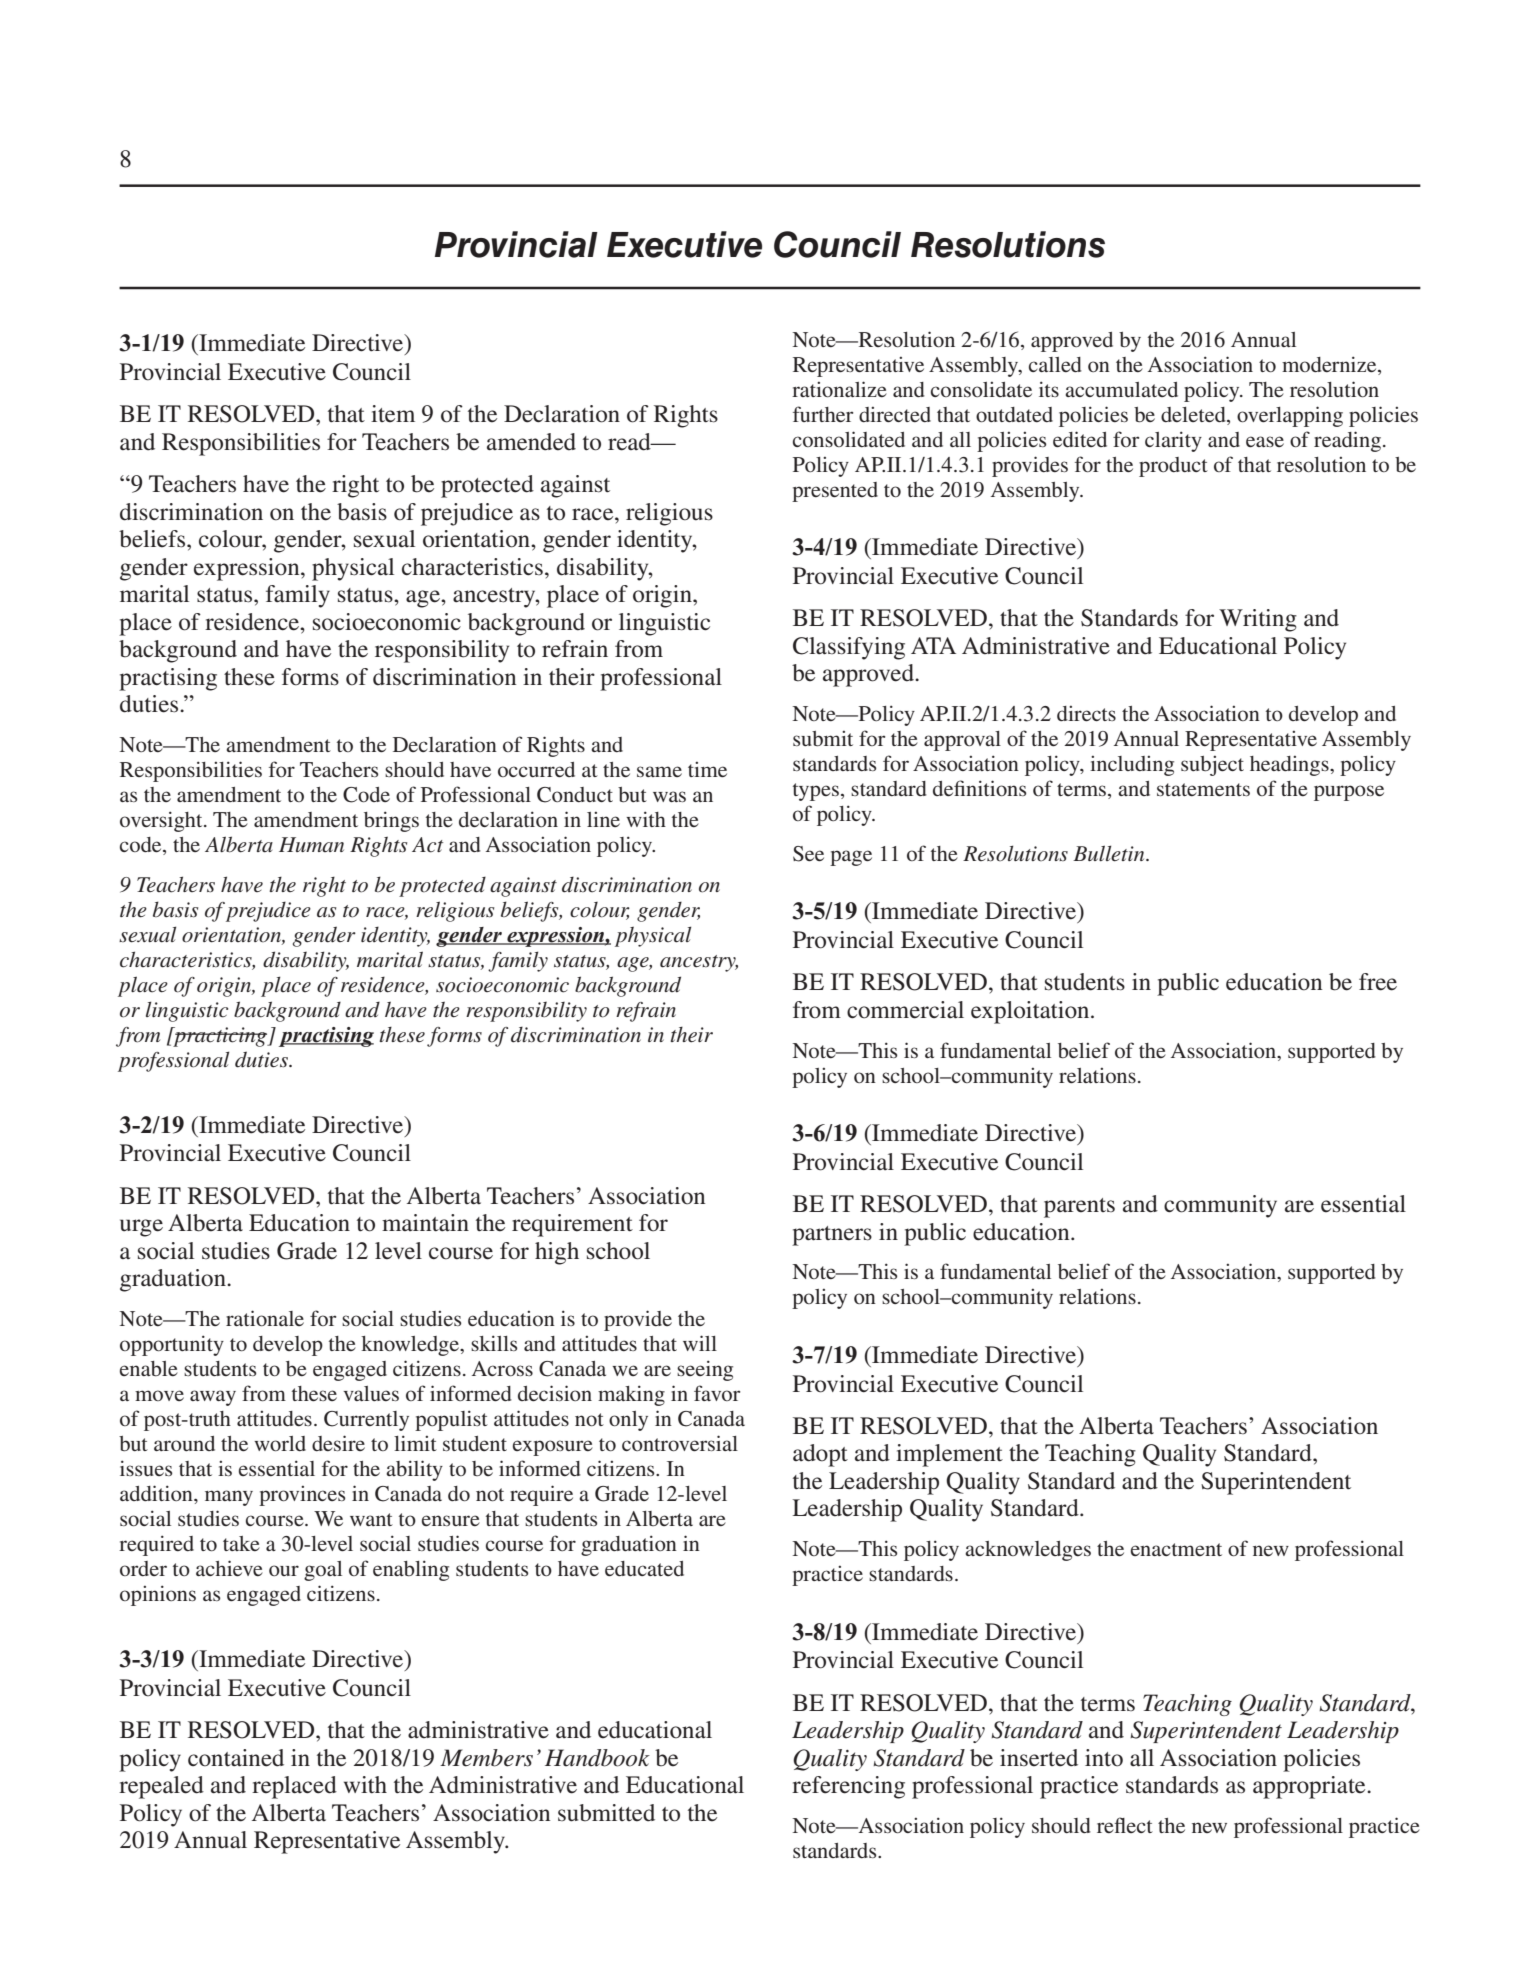 This image has height=1974, width=1525. I want to click on brings, so click(391, 821).
